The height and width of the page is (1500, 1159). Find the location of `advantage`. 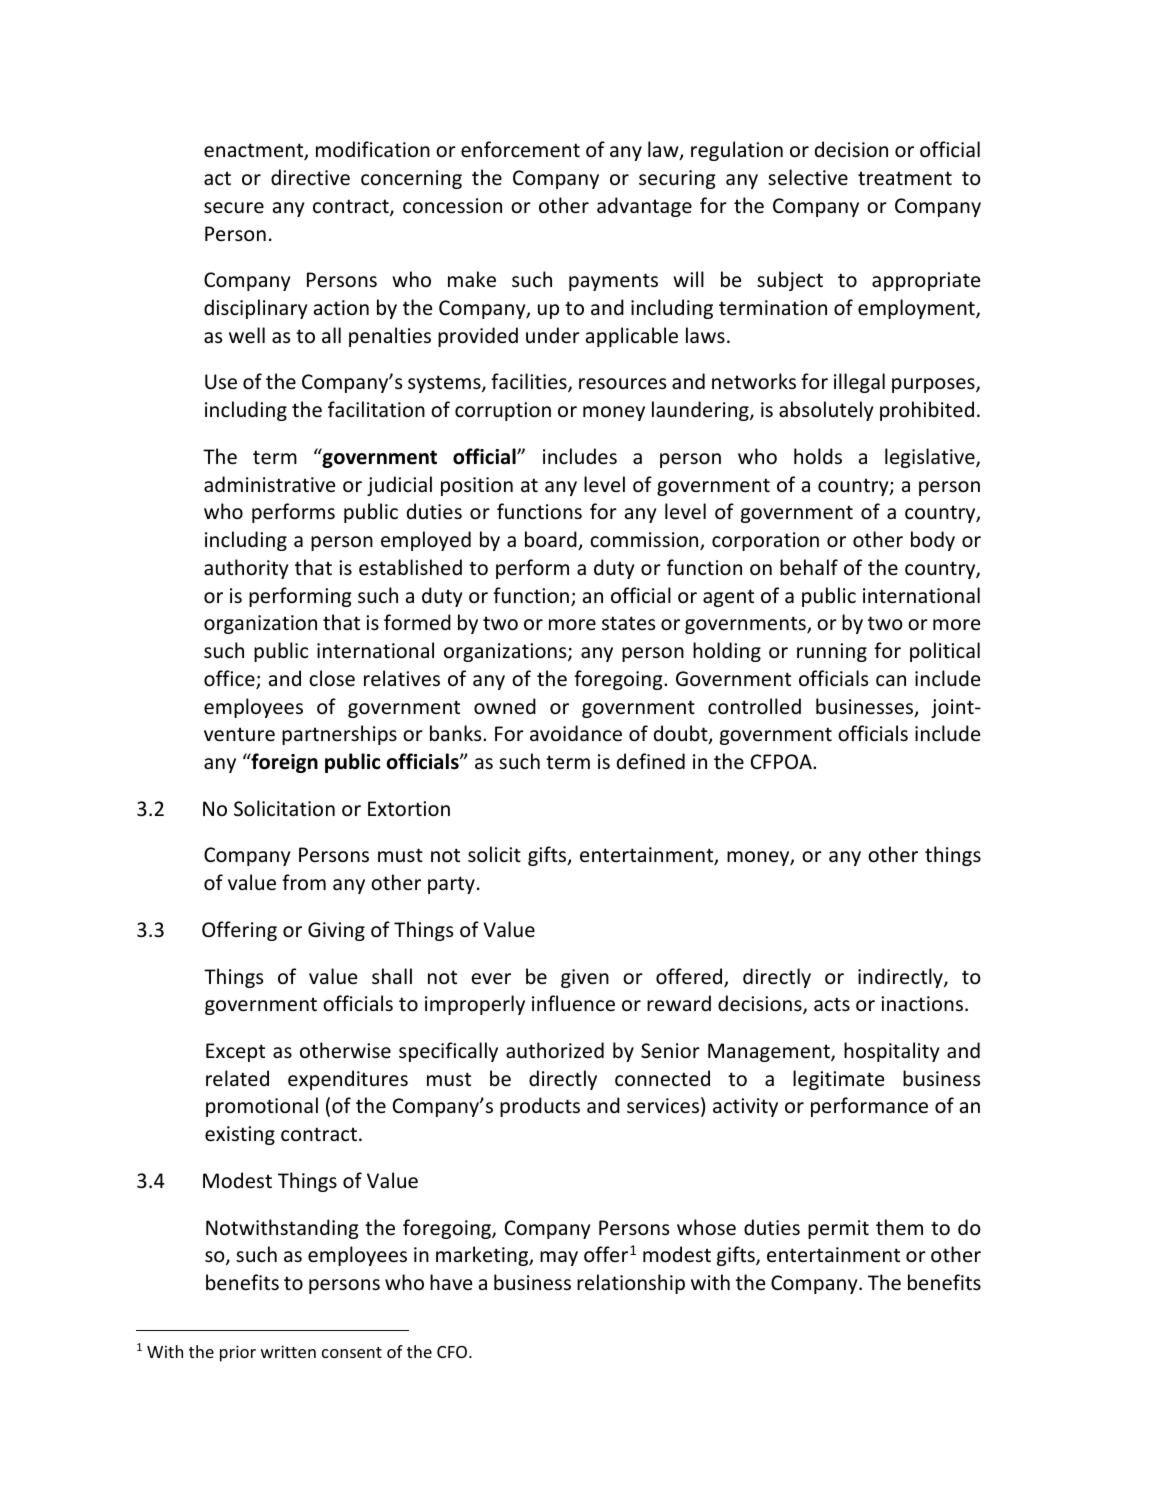

advantage is located at coordinates (644, 207).
